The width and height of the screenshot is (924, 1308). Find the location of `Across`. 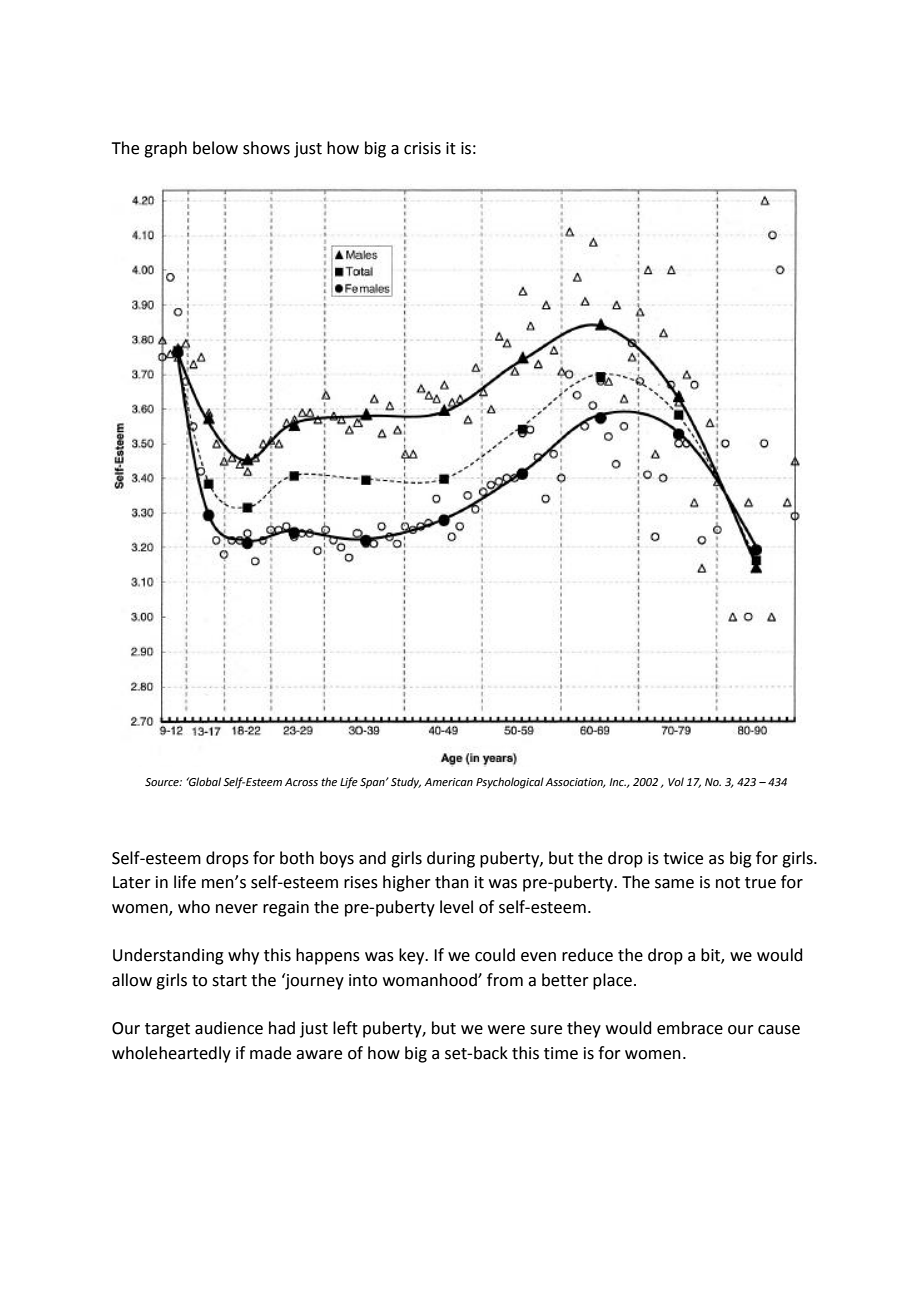

Across is located at coordinates (301, 782).
